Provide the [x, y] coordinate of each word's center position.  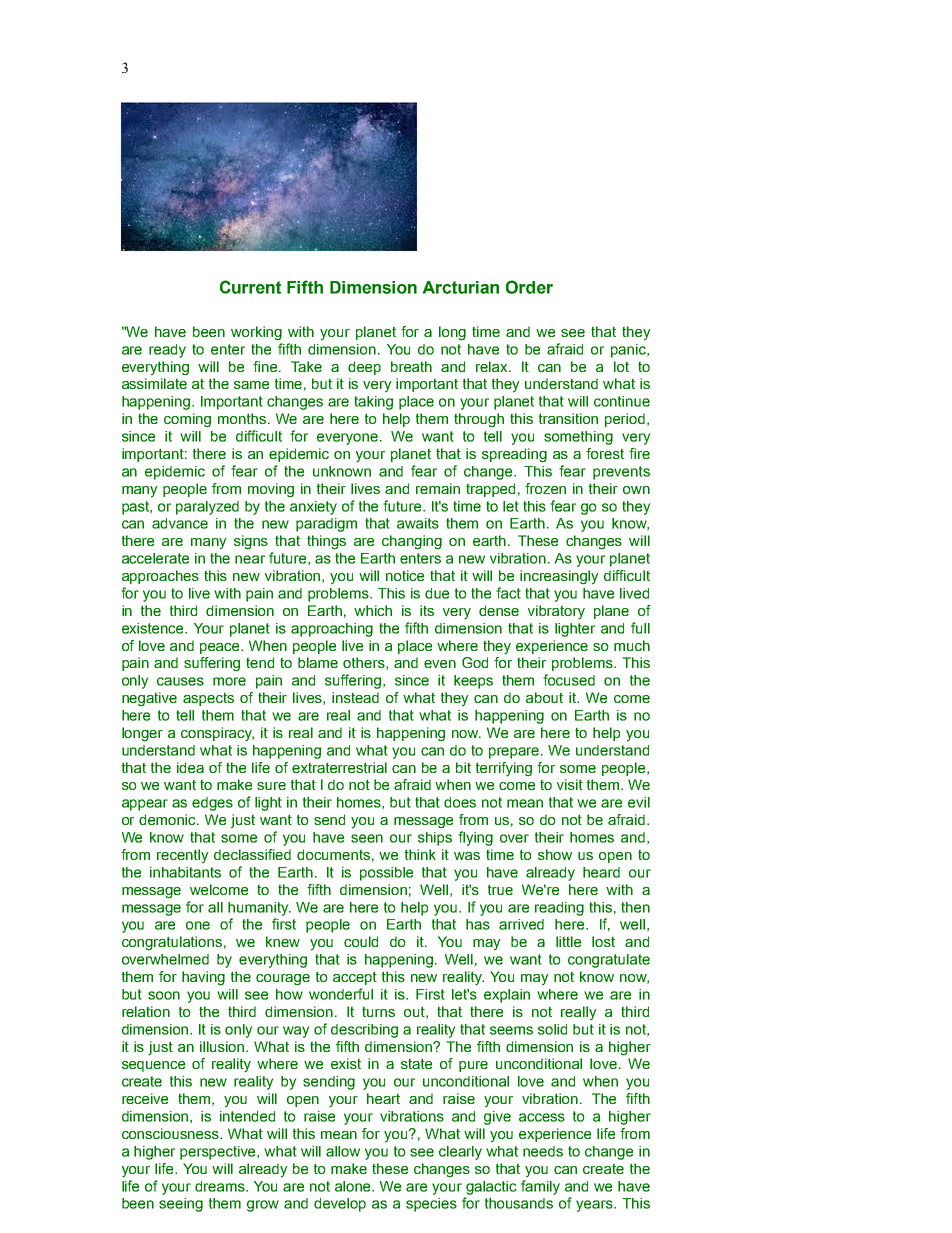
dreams [221, 1186]
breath [411, 366]
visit [570, 784]
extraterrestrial [339, 767]
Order [529, 287]
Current [250, 287]
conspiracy [217, 734]
